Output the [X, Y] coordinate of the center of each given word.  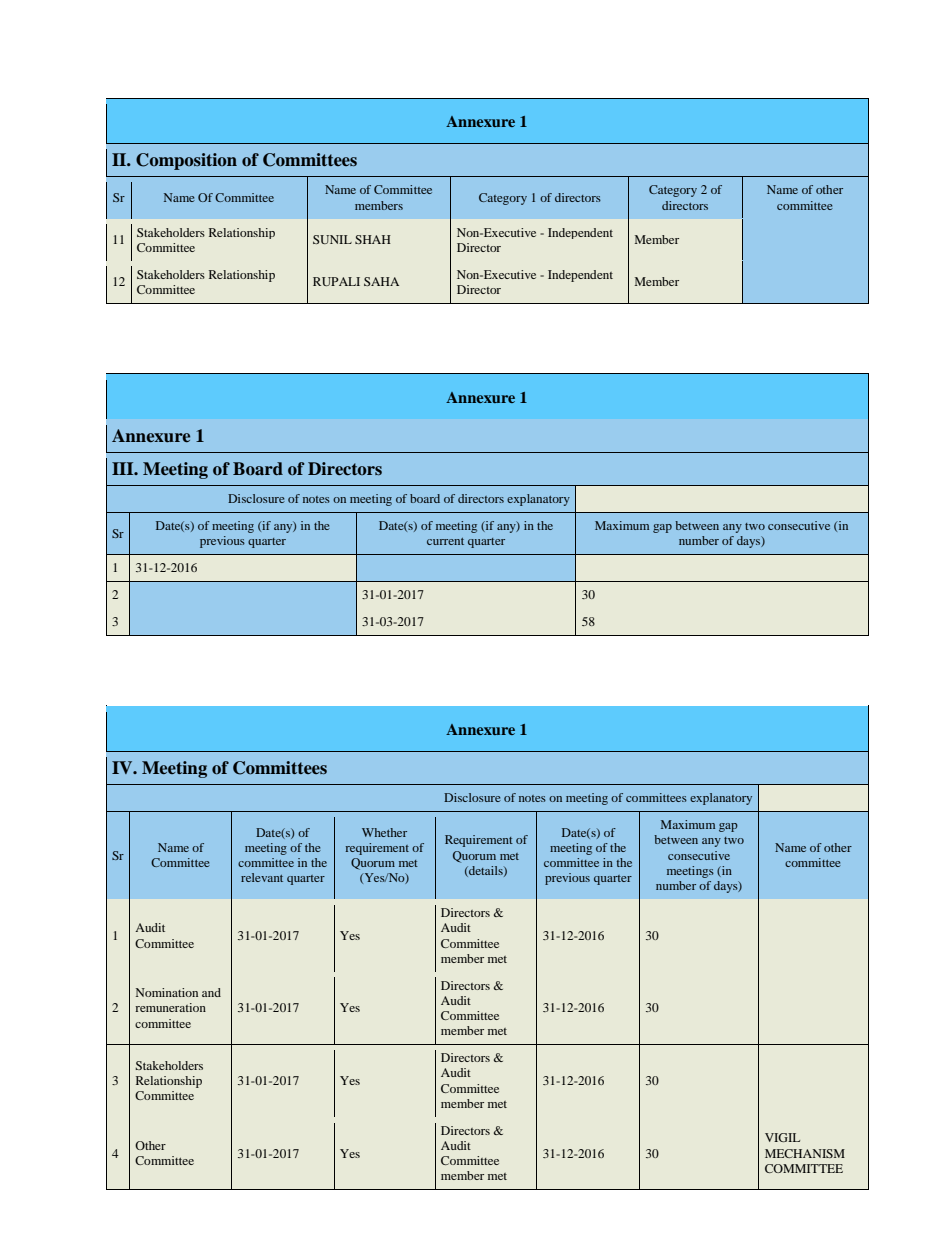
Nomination [167, 992]
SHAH [373, 239]
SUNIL [332, 239]
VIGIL [782, 1137]
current [445, 541]
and [211, 992]
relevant [262, 877]
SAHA [381, 281]
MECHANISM [805, 1153]
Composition [186, 161]
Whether [384, 832]
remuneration [170, 1007]
